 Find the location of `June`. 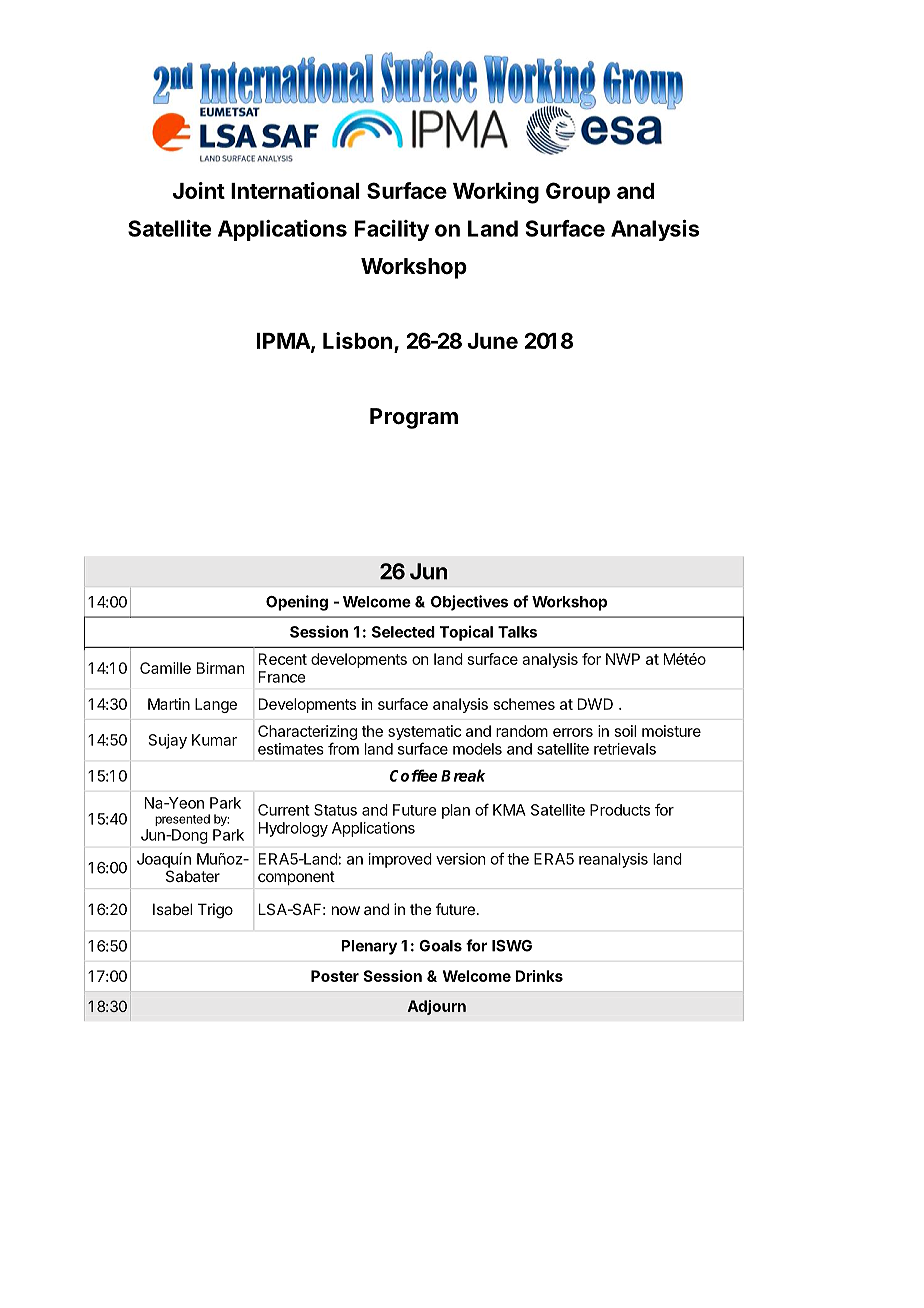

June is located at coordinates (492, 341).
